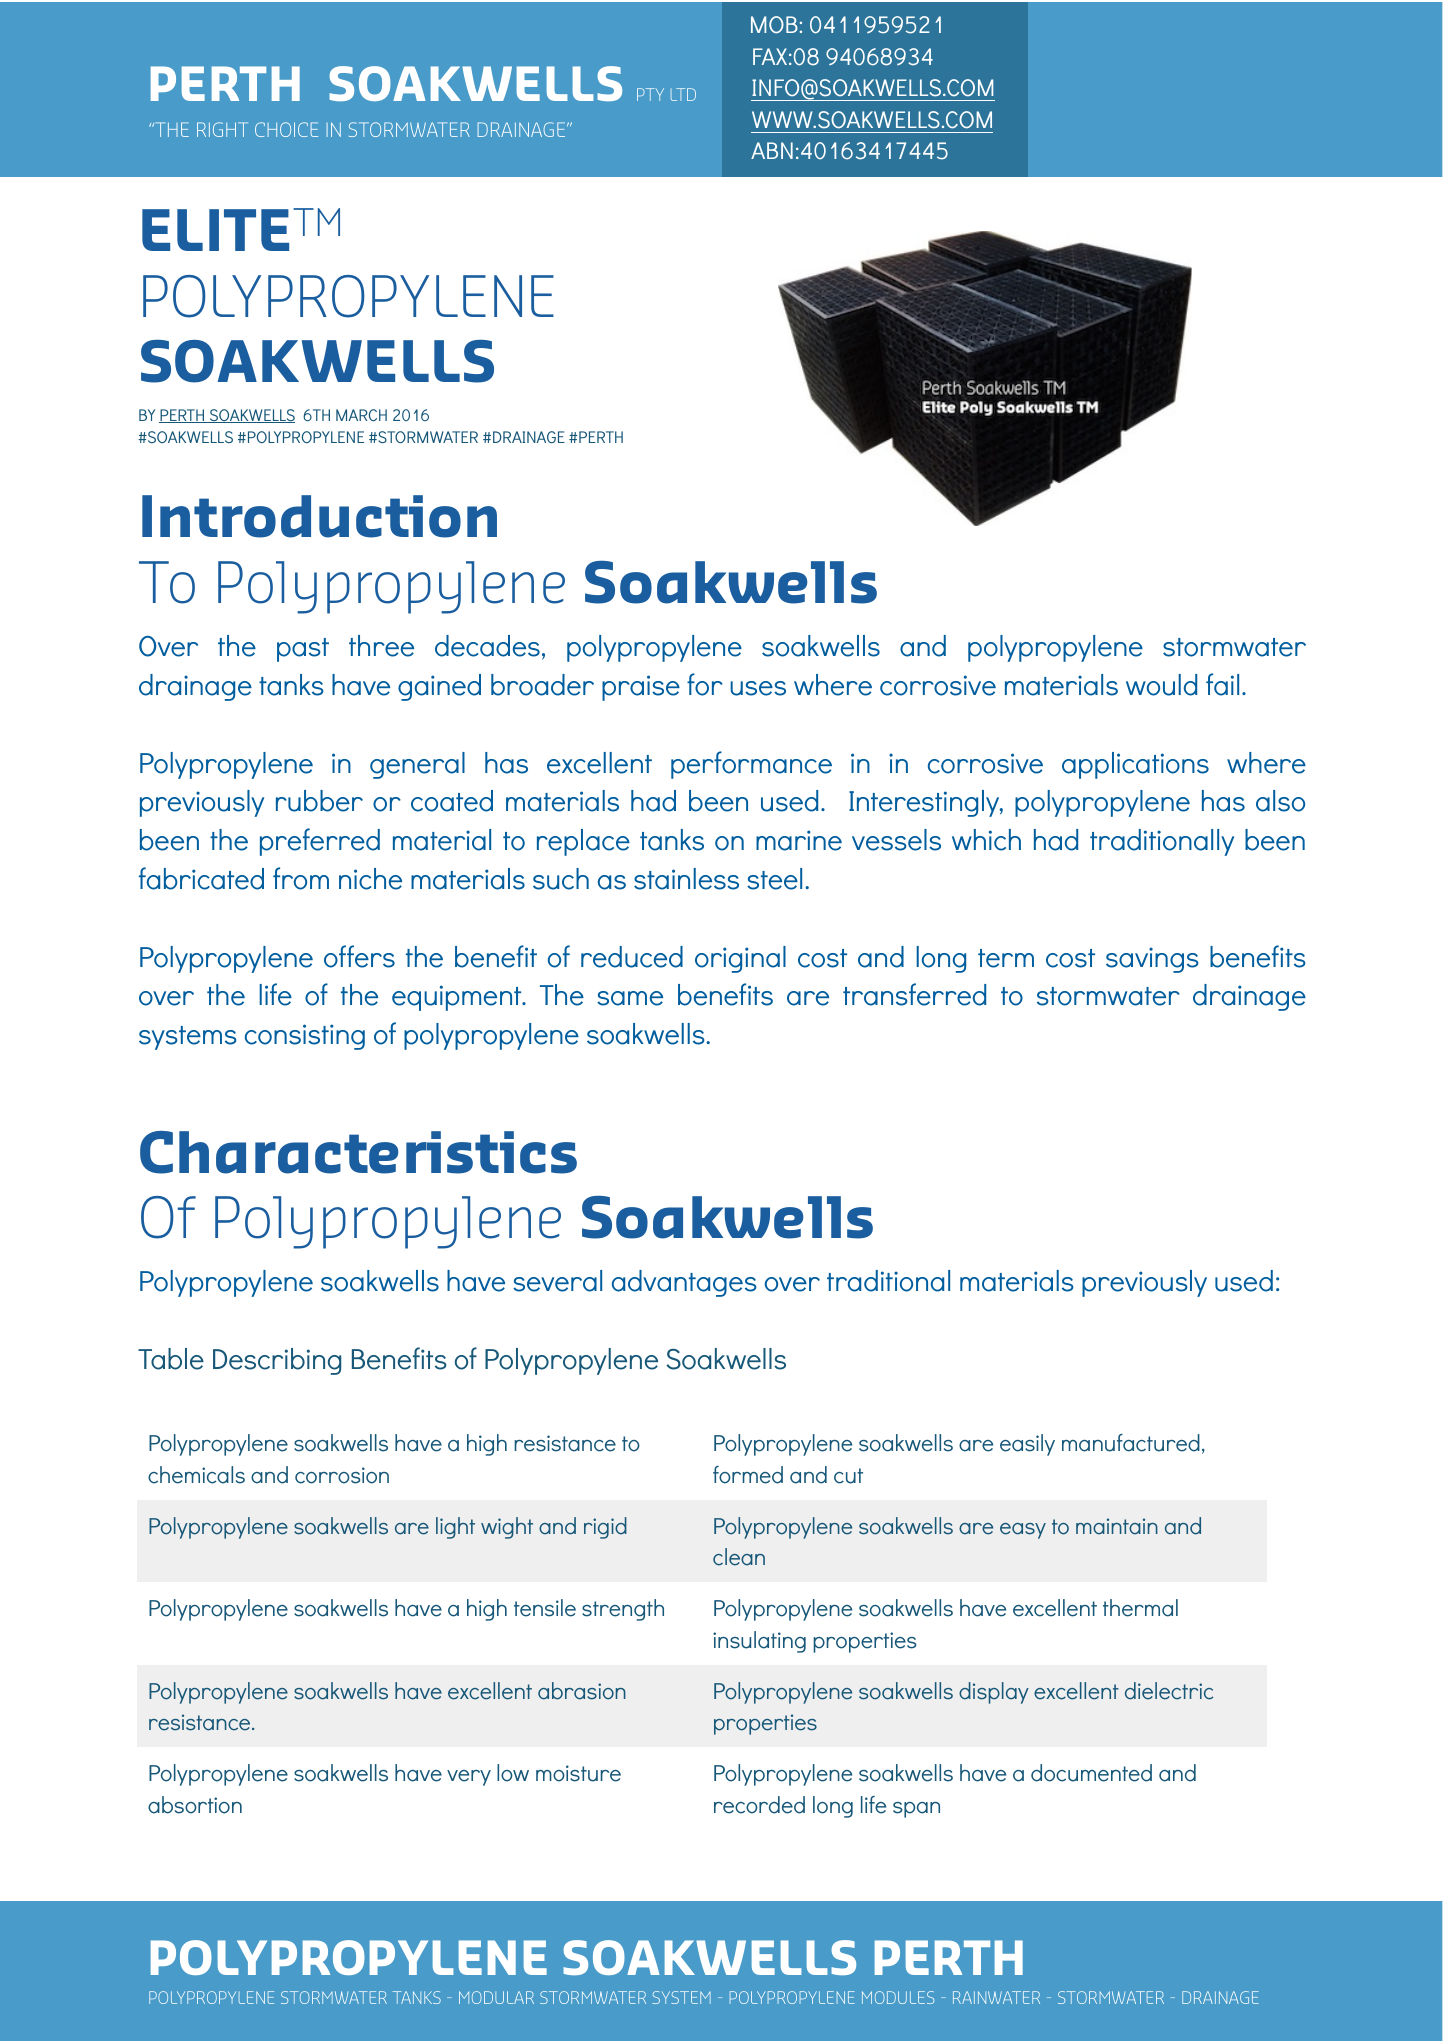 The width and height of the screenshot is (1443, 2041). Describe the element at coordinates (305, 1037) in the screenshot. I see `consisting` at that location.
